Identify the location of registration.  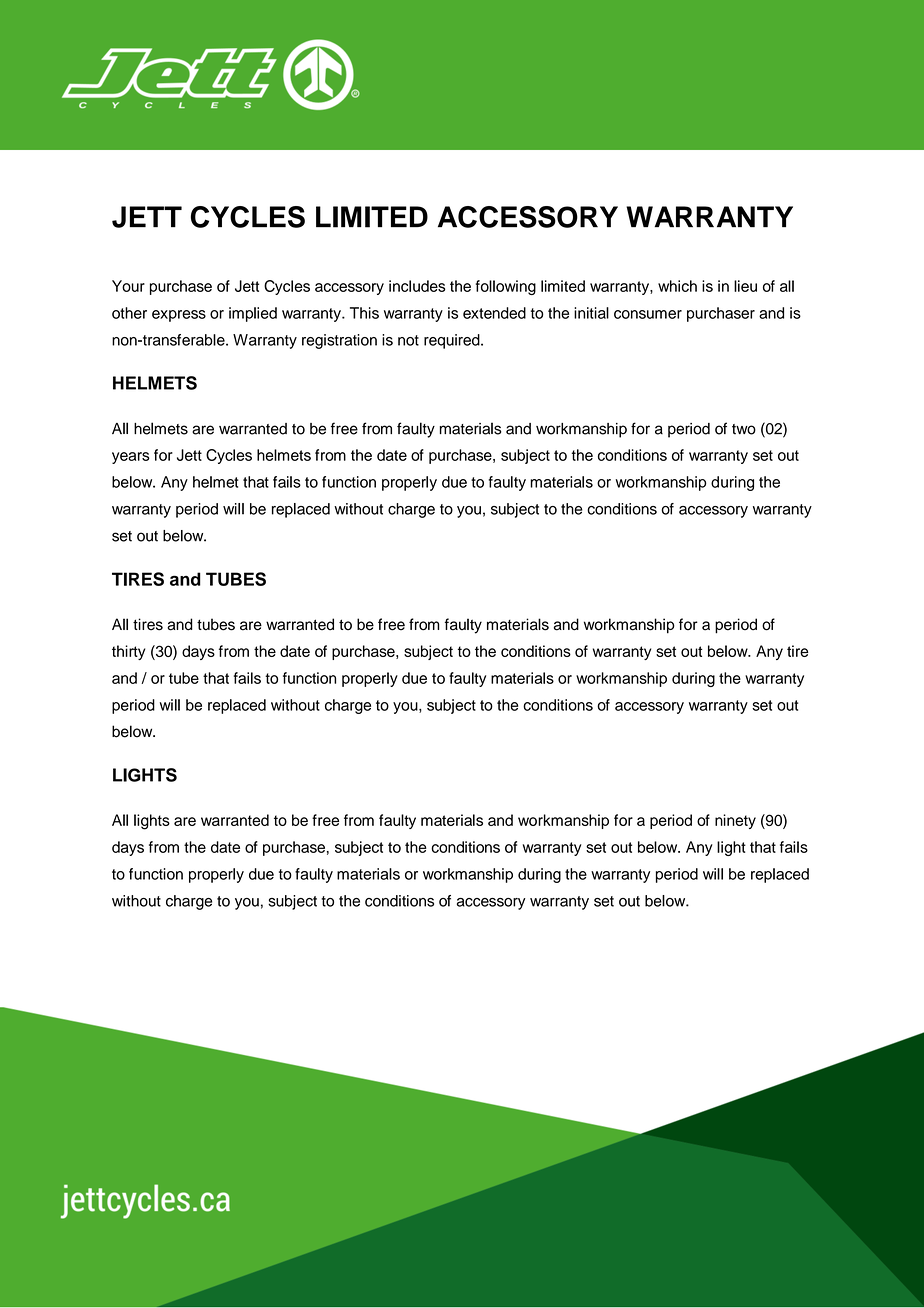
(339, 341).
